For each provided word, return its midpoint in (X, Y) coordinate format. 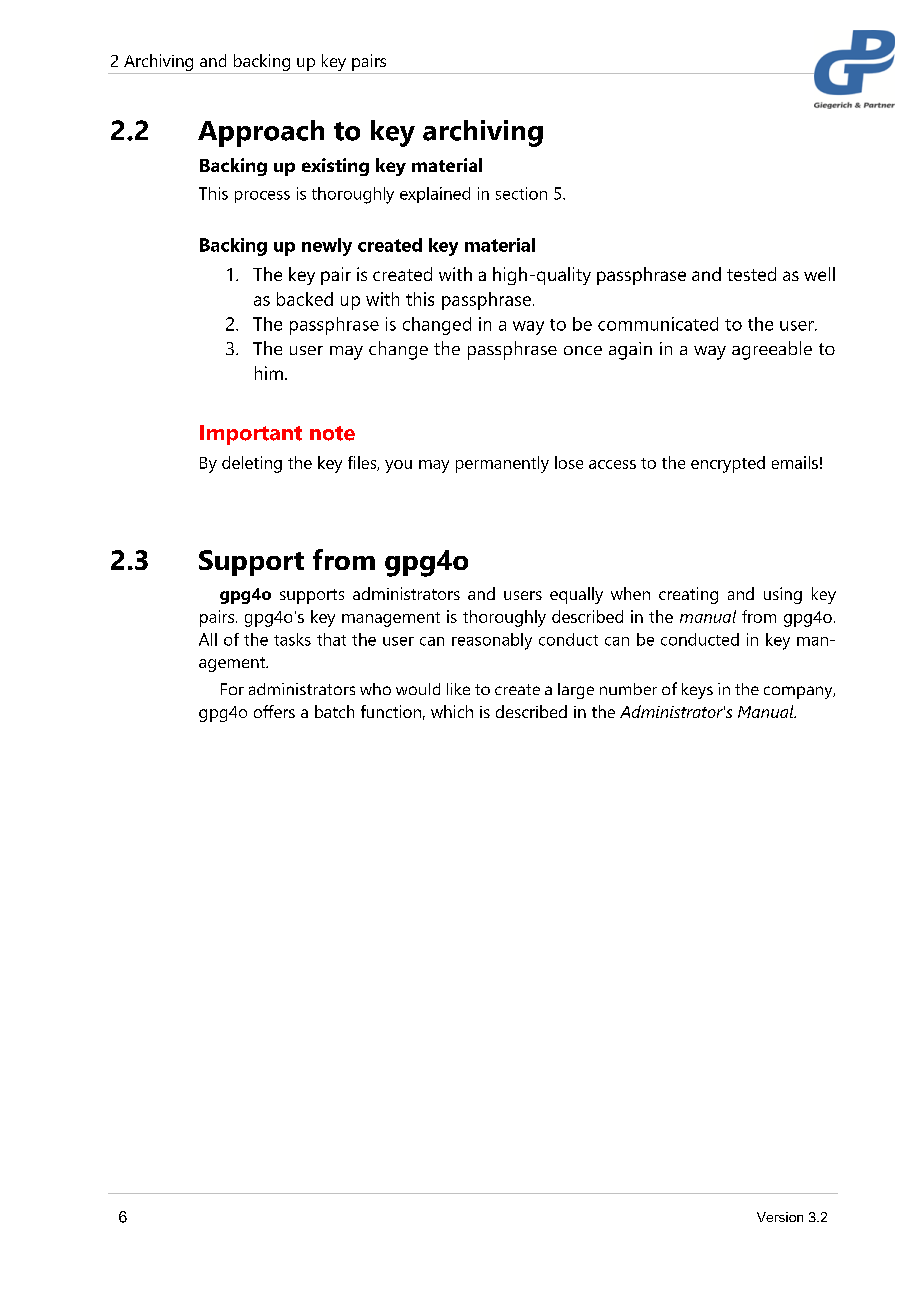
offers (274, 711)
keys (697, 691)
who (375, 689)
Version (780, 1217)
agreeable (772, 350)
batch (334, 711)
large (576, 691)
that (331, 639)
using (783, 595)
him (269, 373)
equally (576, 595)
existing (335, 167)
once (583, 350)
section (521, 193)
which (452, 711)
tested (751, 274)
